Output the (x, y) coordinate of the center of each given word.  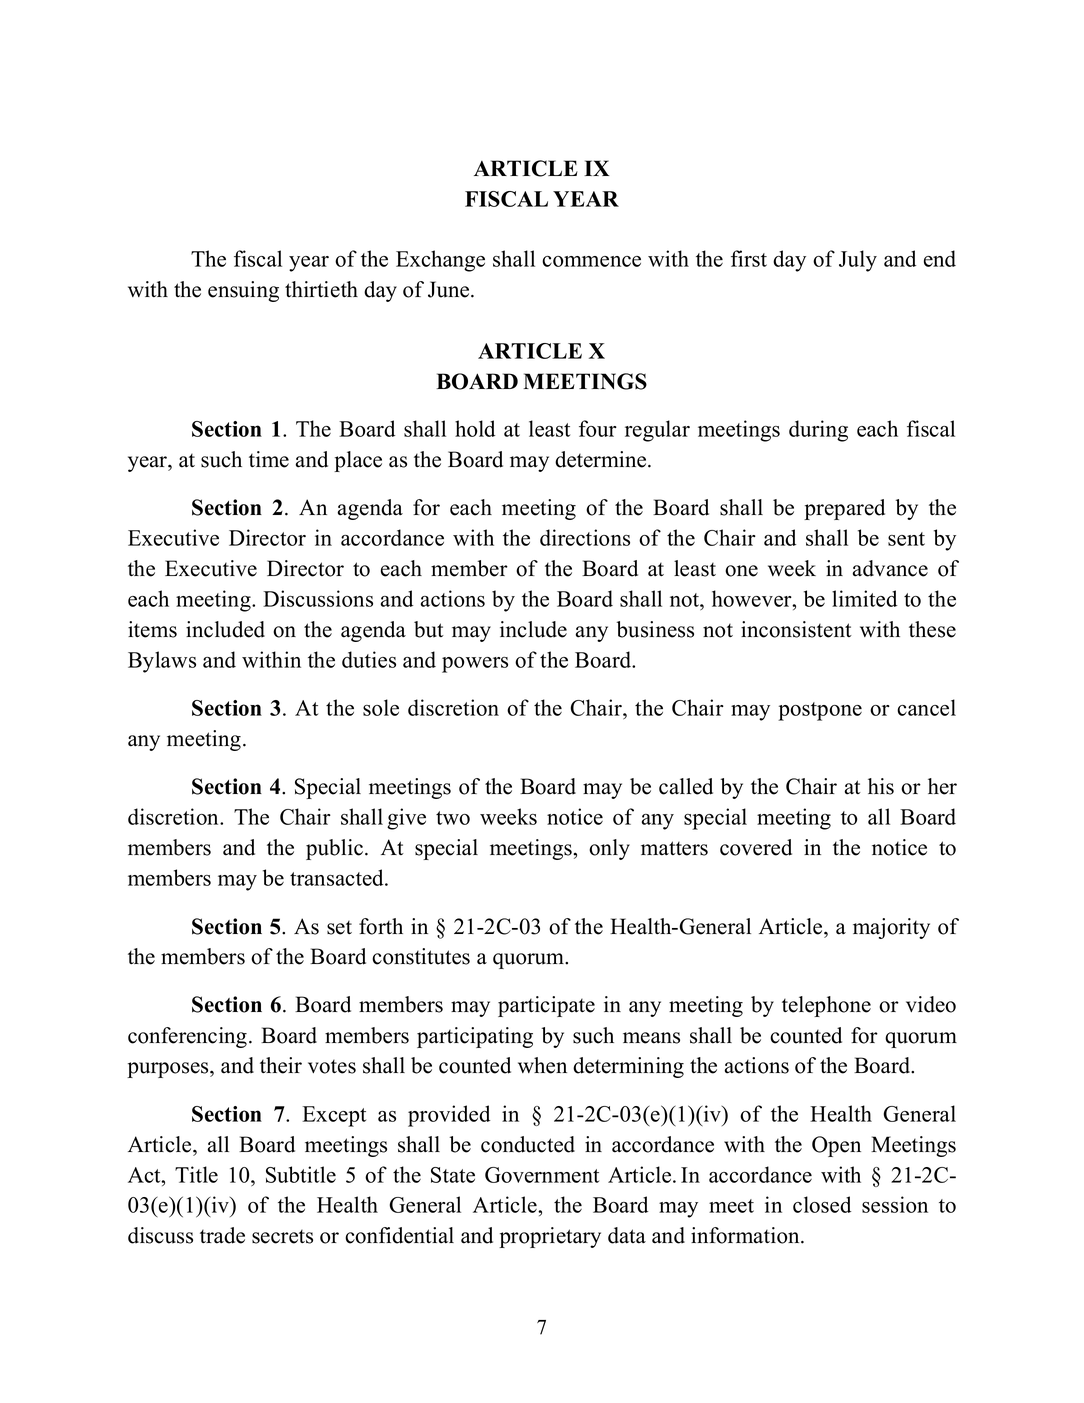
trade (222, 1235)
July (858, 261)
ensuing (243, 291)
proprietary (550, 1237)
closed (822, 1204)
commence (591, 261)
